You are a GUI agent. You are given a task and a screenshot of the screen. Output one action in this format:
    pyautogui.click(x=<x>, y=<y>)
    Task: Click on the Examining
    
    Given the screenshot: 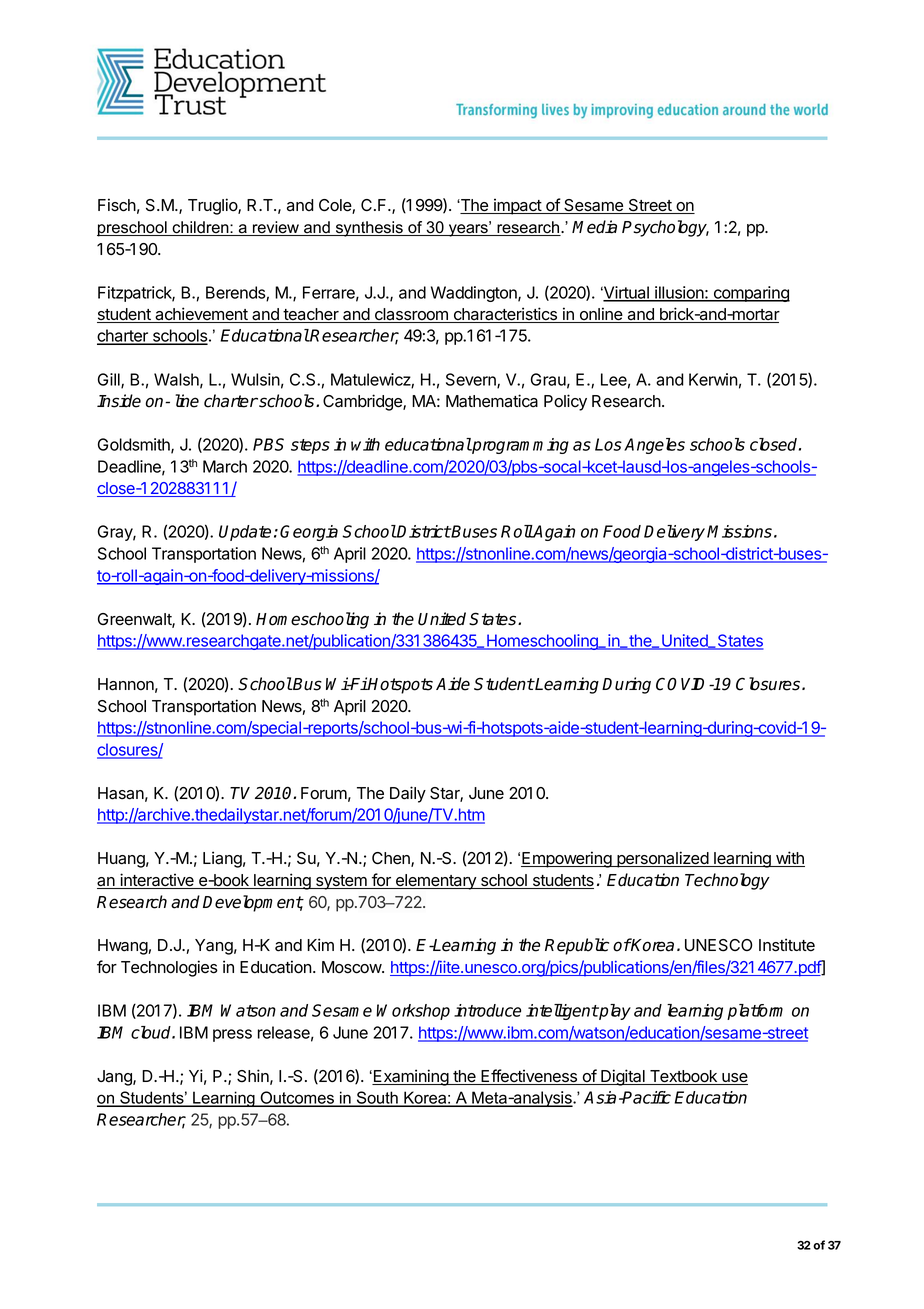 What is the action you would take?
    pyautogui.click(x=411, y=1077)
